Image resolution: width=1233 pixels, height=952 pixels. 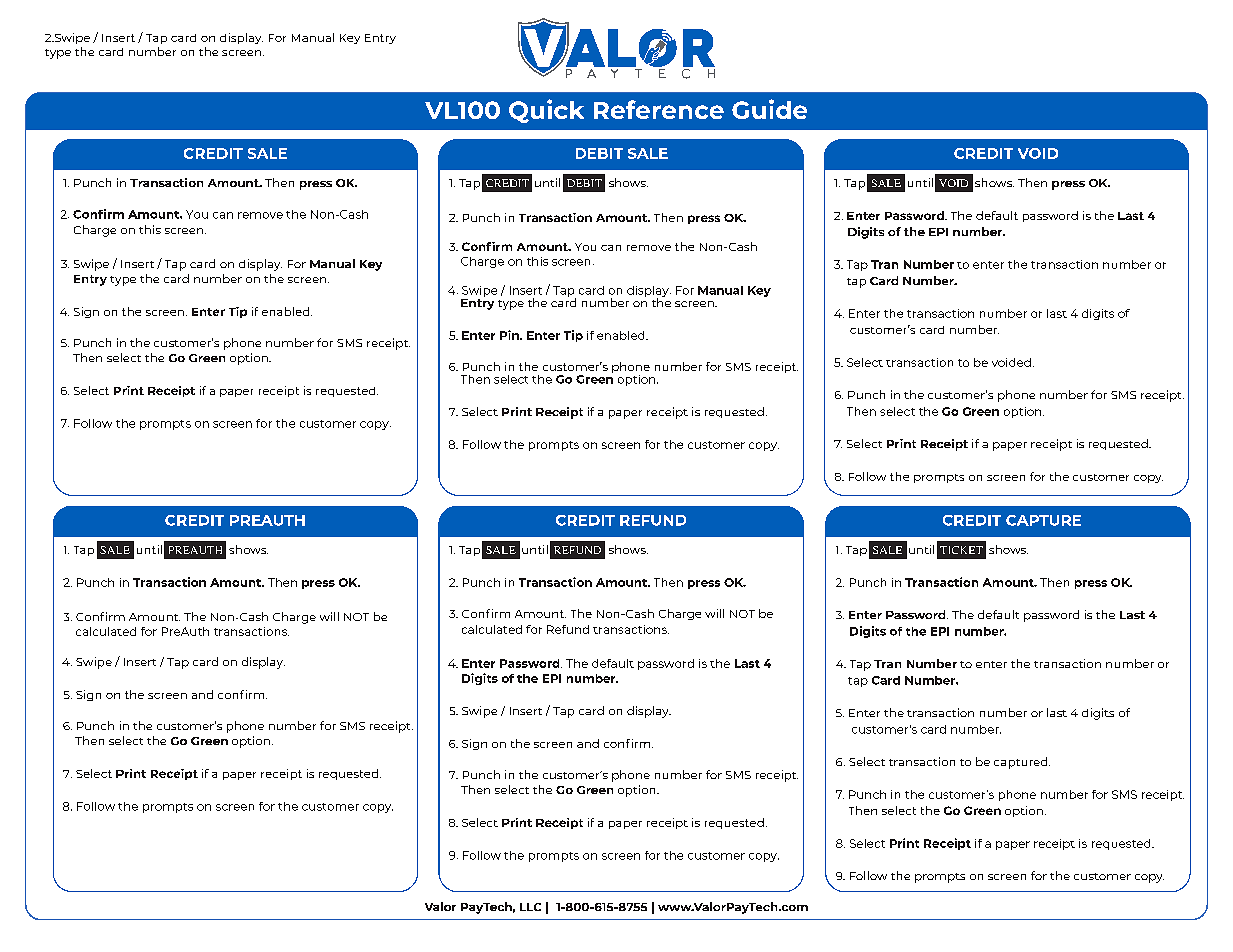 What do you see at coordinates (961, 550) in the document?
I see `TICKET` at bounding box center [961, 550].
